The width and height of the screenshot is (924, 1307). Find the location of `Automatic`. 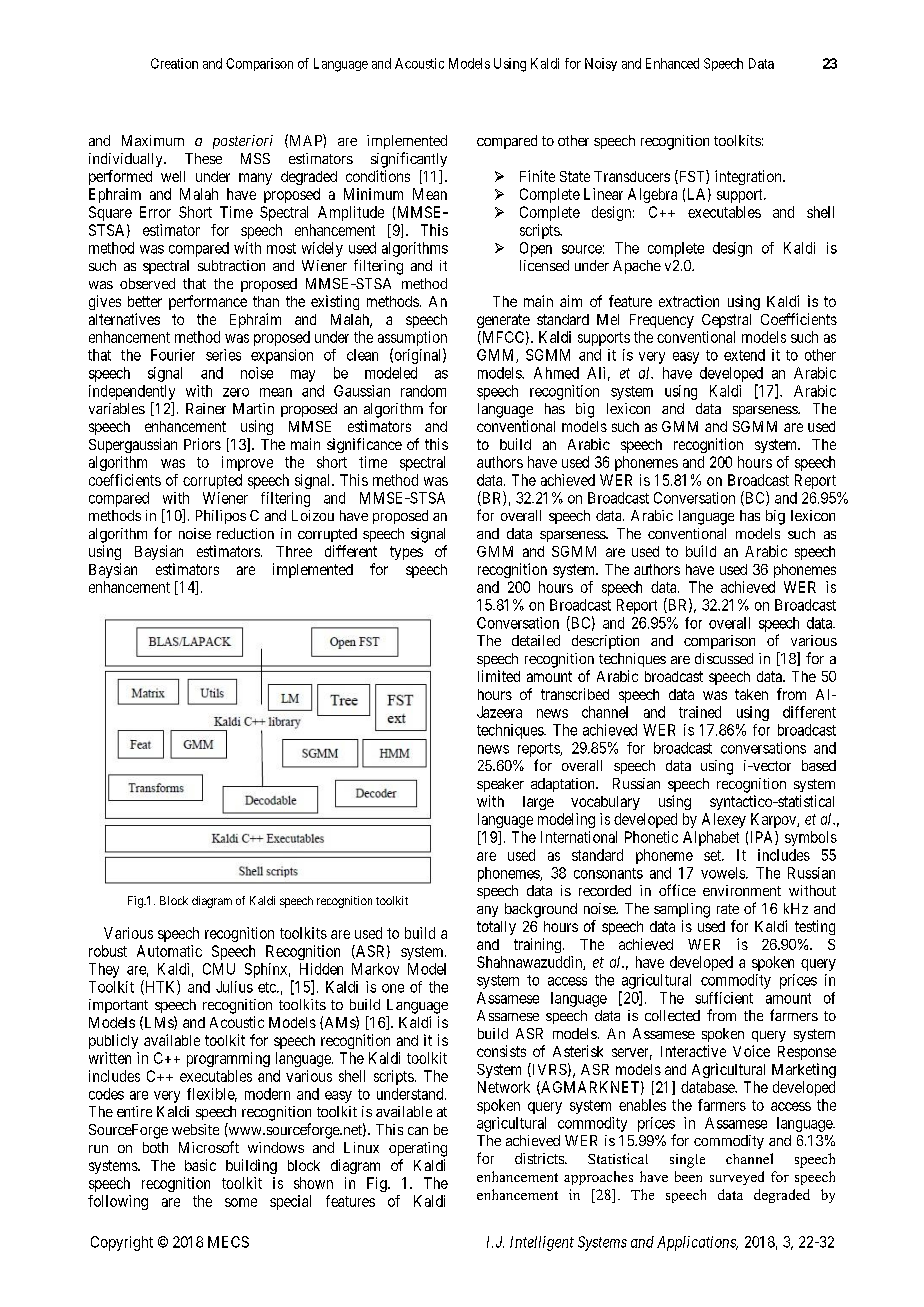

Automatic is located at coordinates (169, 951).
